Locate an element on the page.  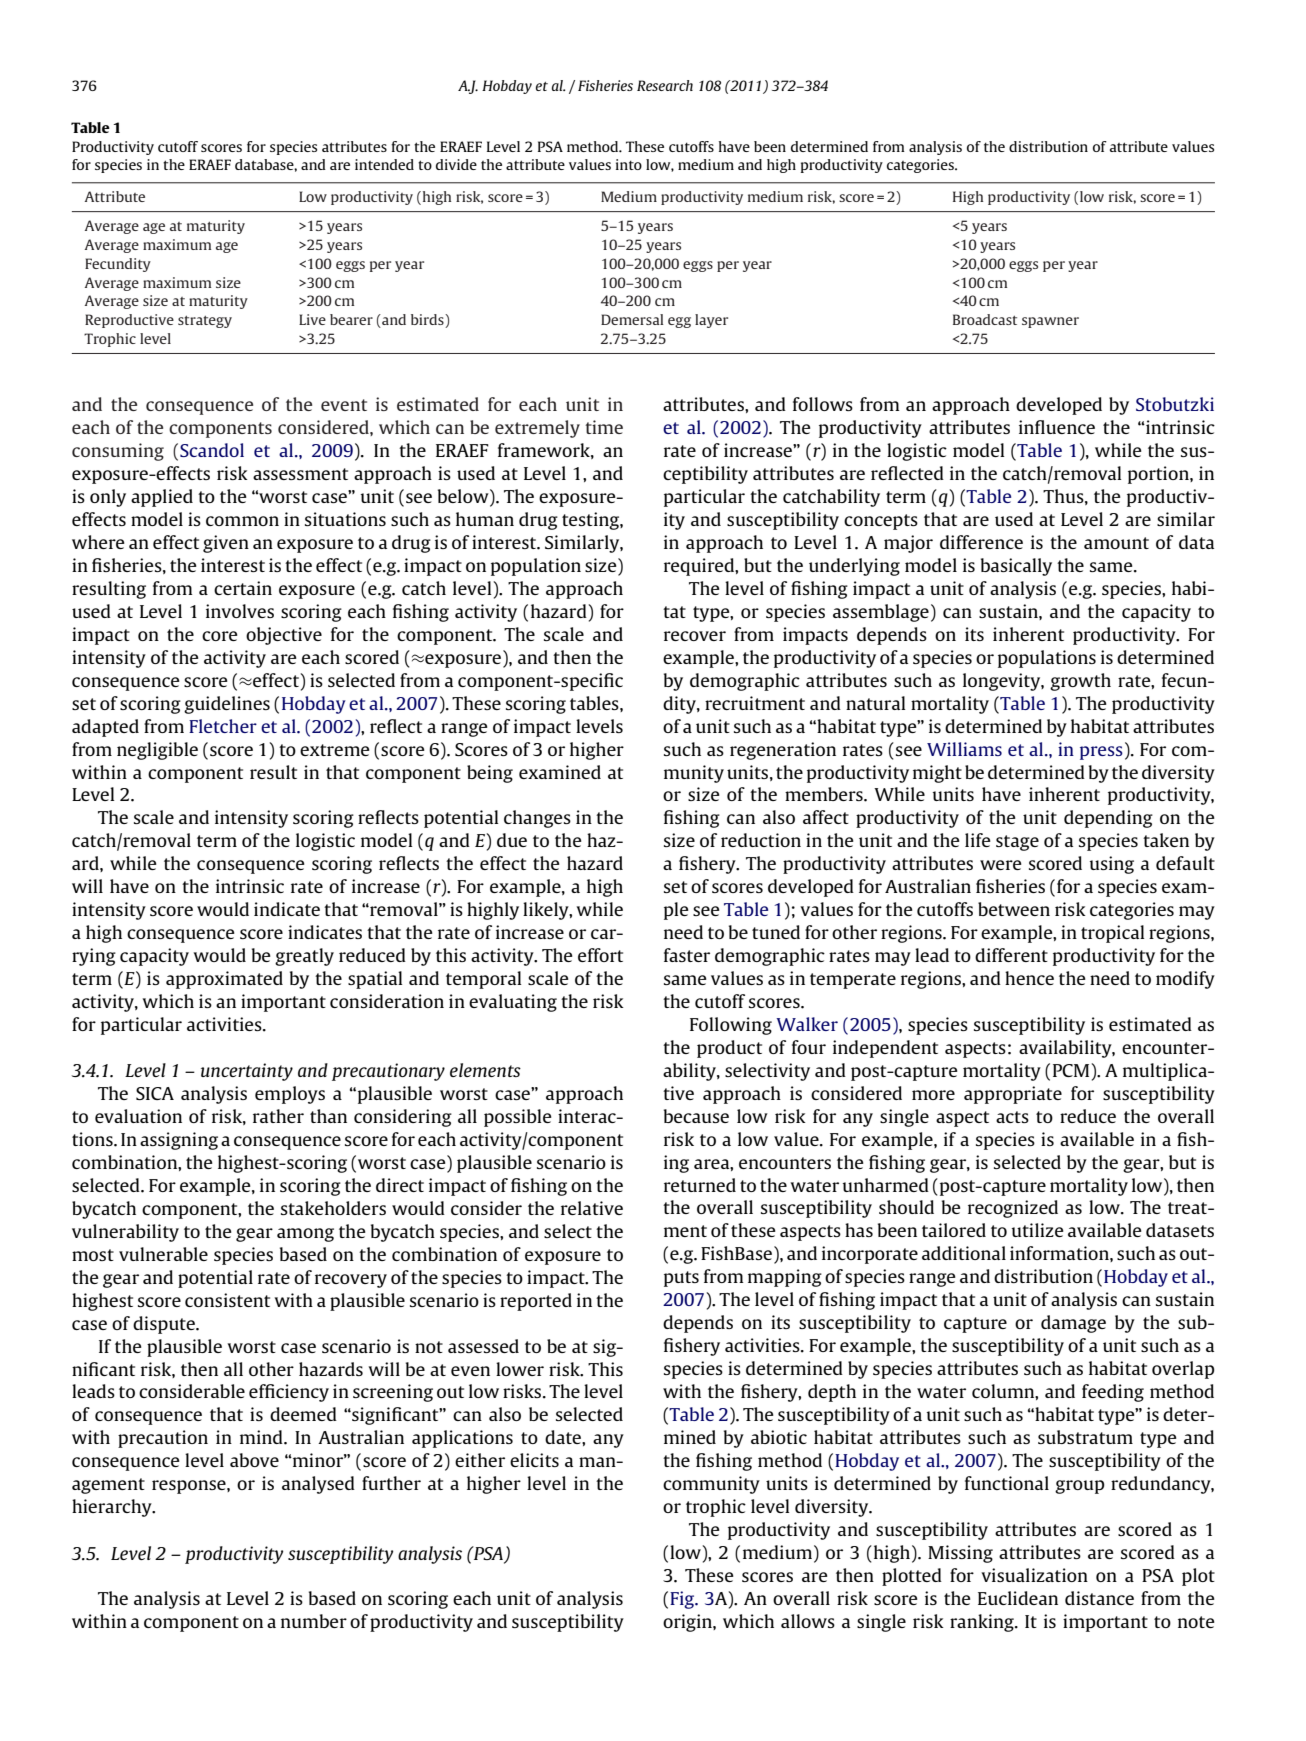
amount is located at coordinates (1116, 543).
